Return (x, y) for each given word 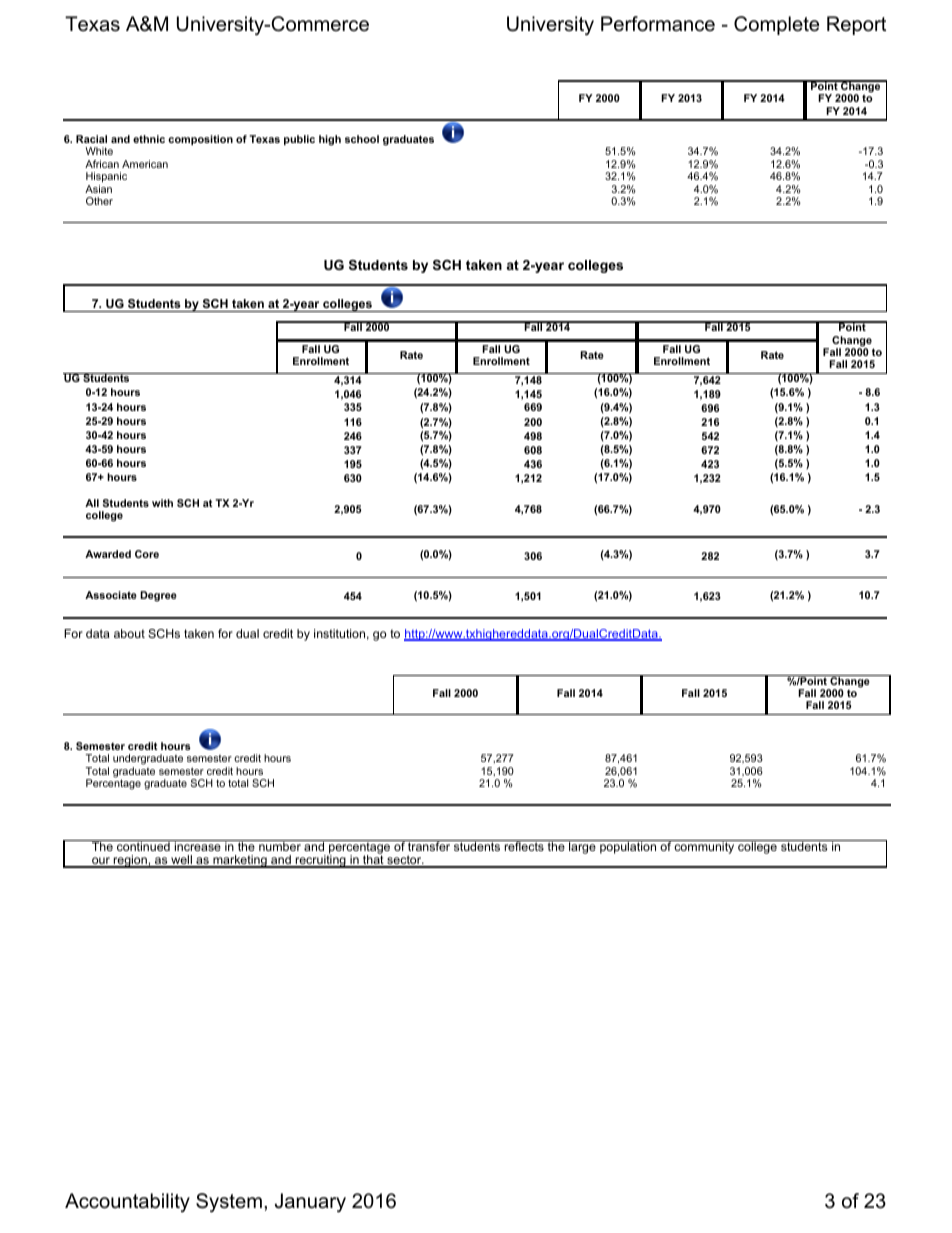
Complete (776, 25)
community (705, 847)
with (162, 503)
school (362, 139)
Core (147, 554)
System (229, 1203)
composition (200, 140)
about (129, 633)
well (181, 861)
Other (99, 201)
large (582, 847)
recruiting (320, 860)
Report (856, 25)
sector (404, 861)
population (628, 847)
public (299, 140)
